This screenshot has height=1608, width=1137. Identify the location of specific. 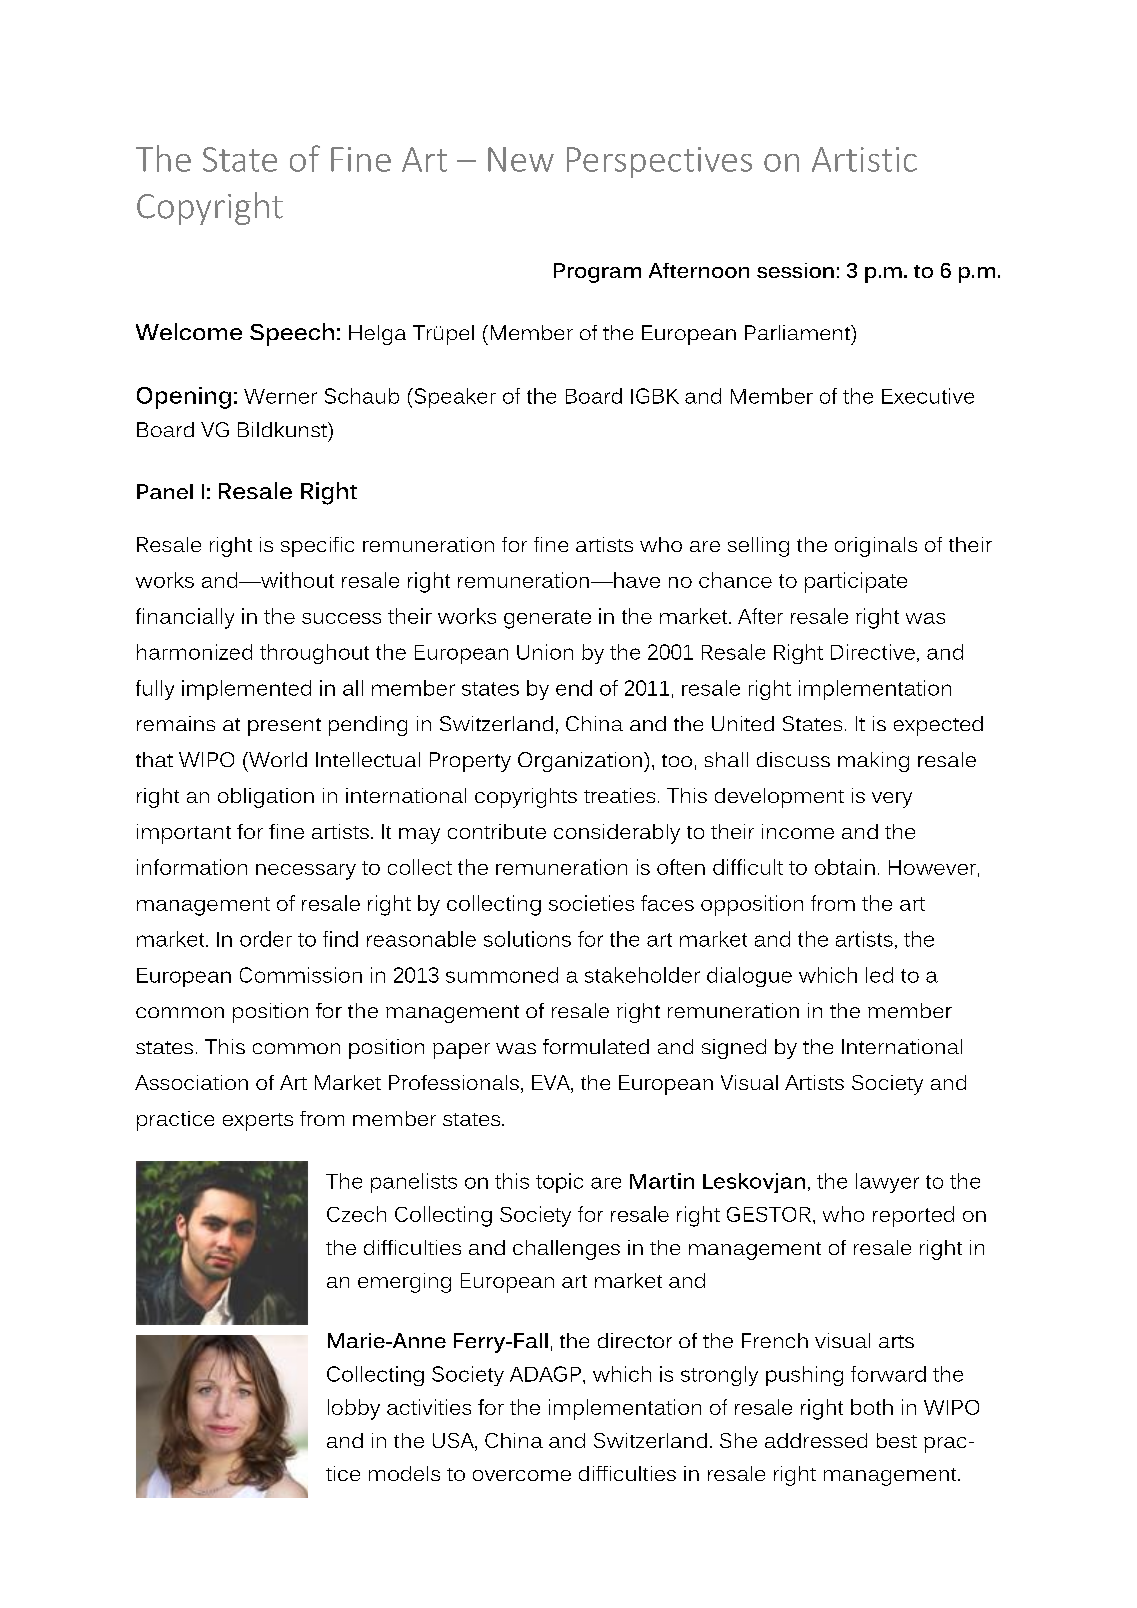
(317, 547).
